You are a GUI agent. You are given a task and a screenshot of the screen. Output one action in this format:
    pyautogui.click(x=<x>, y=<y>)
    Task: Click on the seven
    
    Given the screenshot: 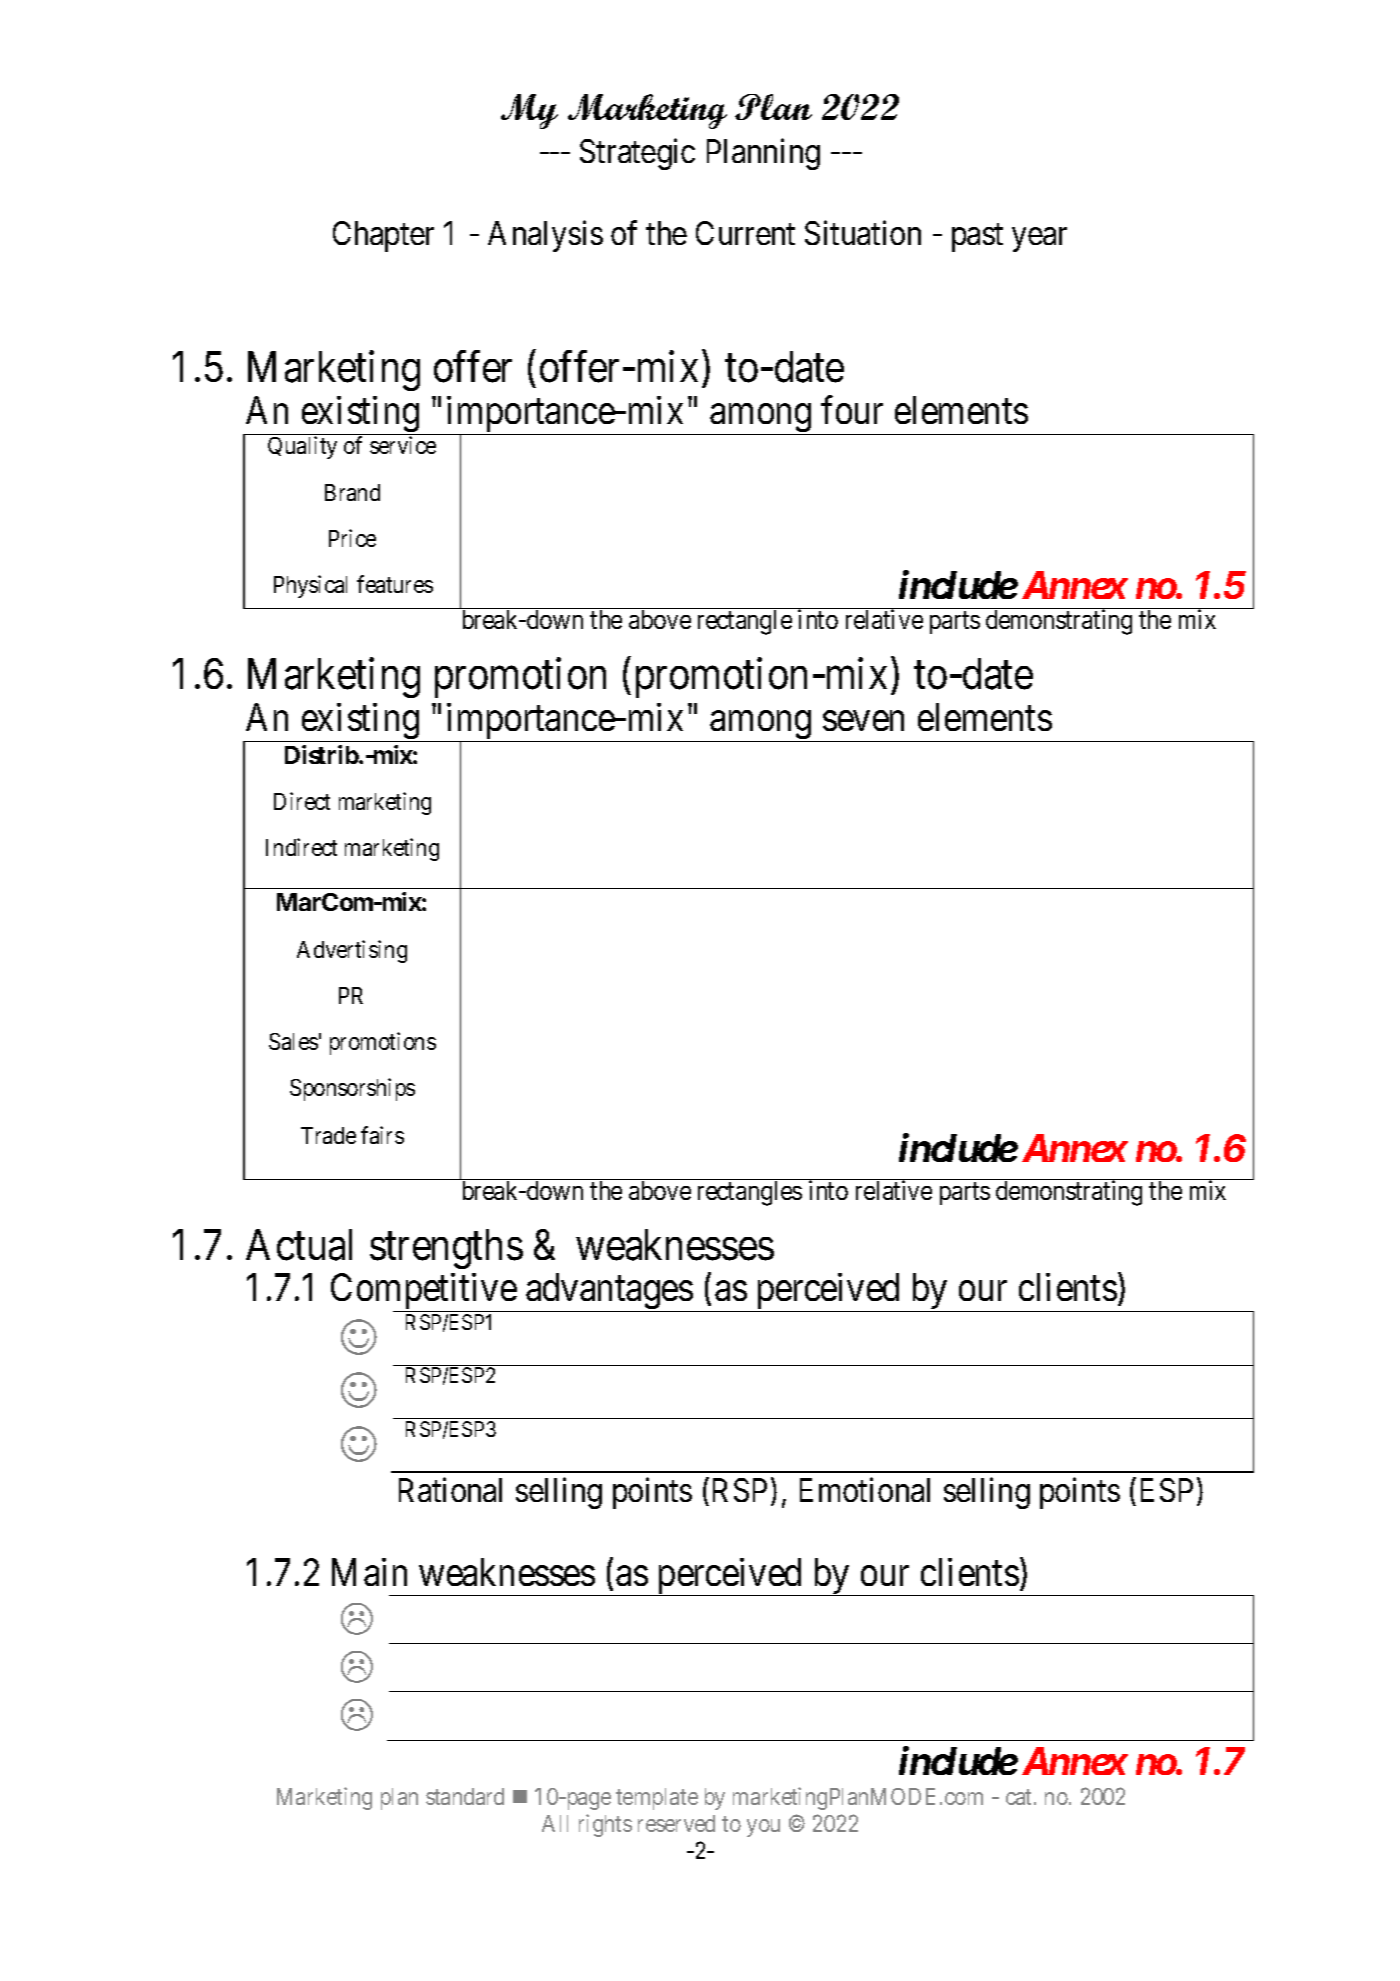 What is the action you would take?
    pyautogui.click(x=863, y=721)
